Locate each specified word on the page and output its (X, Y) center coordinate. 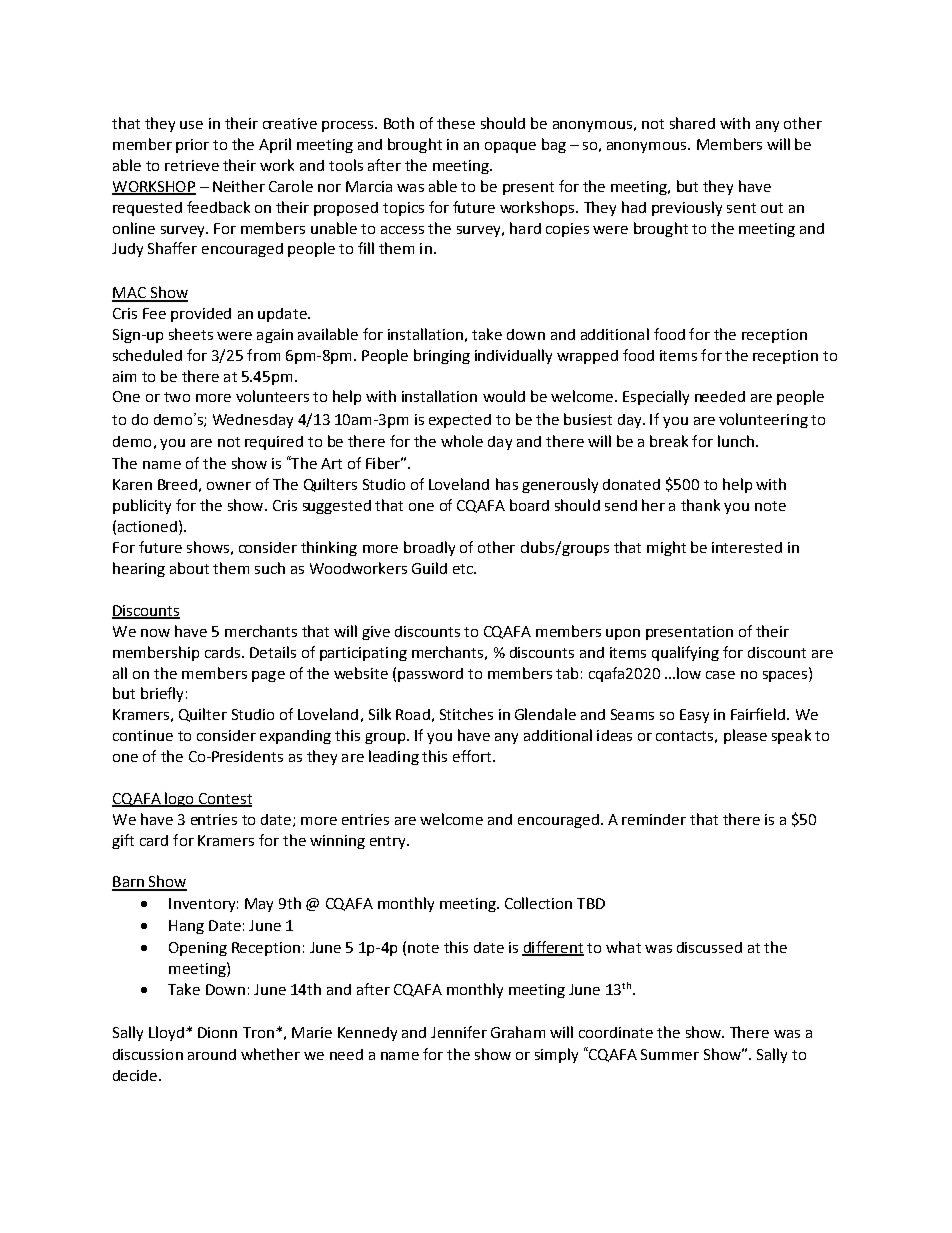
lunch (736, 441)
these (456, 123)
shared (692, 123)
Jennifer (459, 1032)
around (212, 1054)
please (745, 736)
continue (143, 735)
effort (473, 756)
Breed (177, 484)
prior (192, 146)
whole (462, 441)
